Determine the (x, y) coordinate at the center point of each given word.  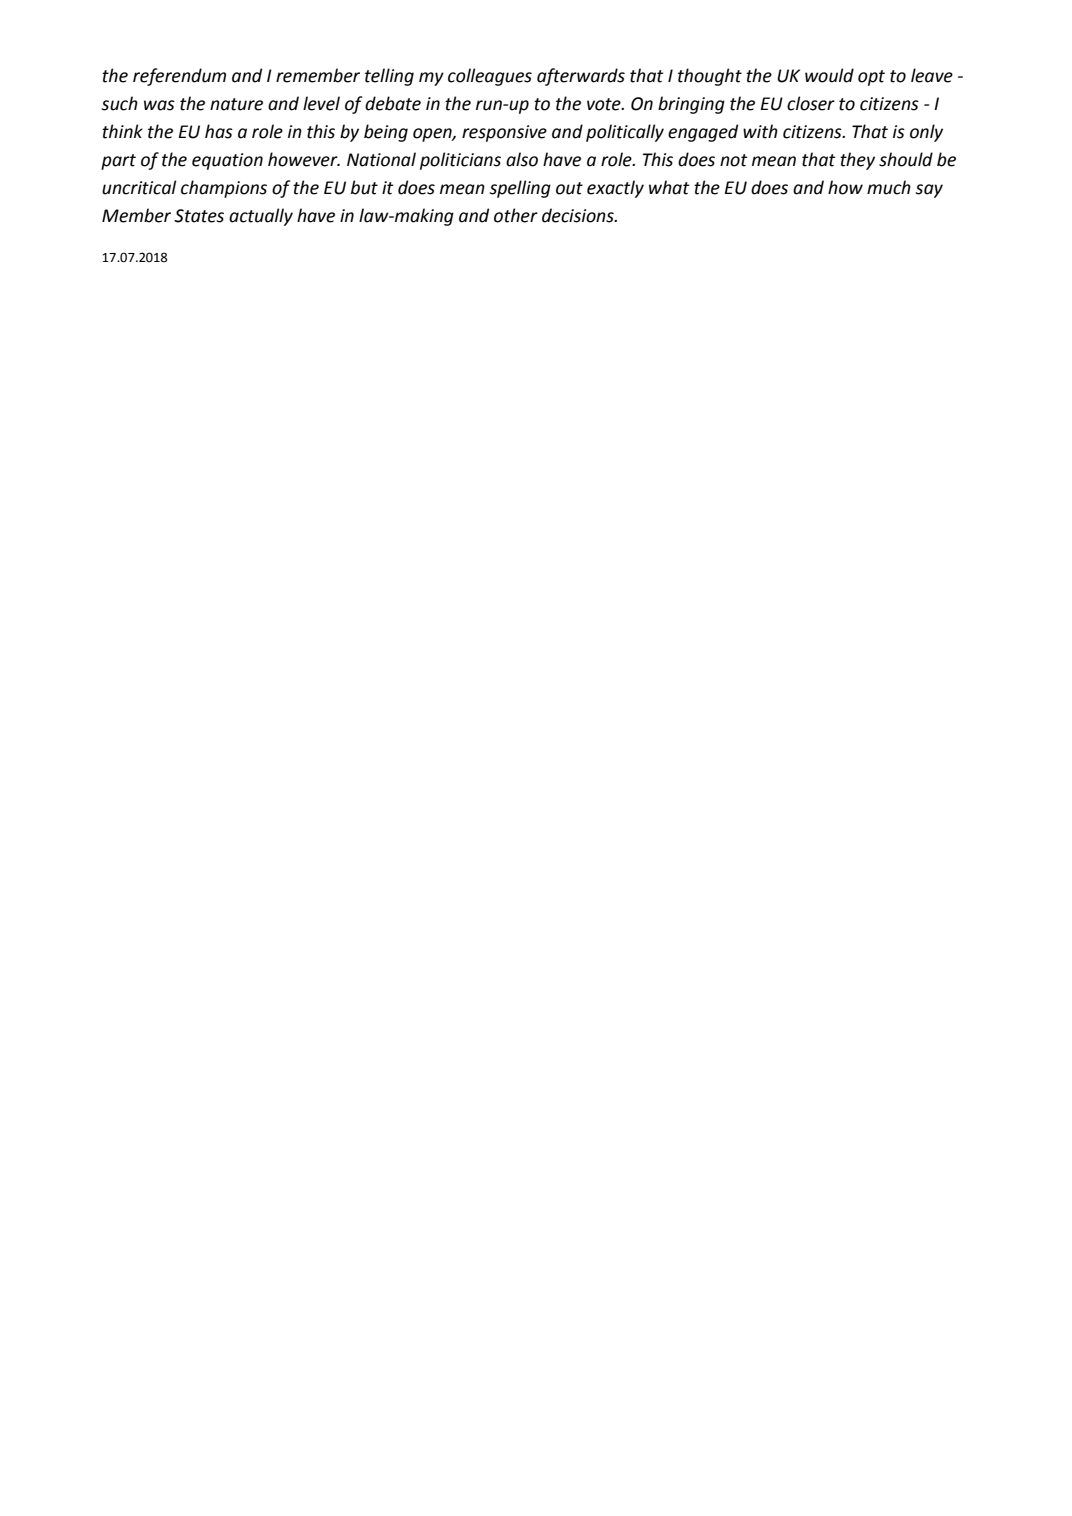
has (219, 131)
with (760, 131)
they (857, 161)
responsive (504, 133)
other (516, 215)
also (522, 159)
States (199, 216)
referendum (179, 77)
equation (227, 161)
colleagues (490, 77)
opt (871, 78)
